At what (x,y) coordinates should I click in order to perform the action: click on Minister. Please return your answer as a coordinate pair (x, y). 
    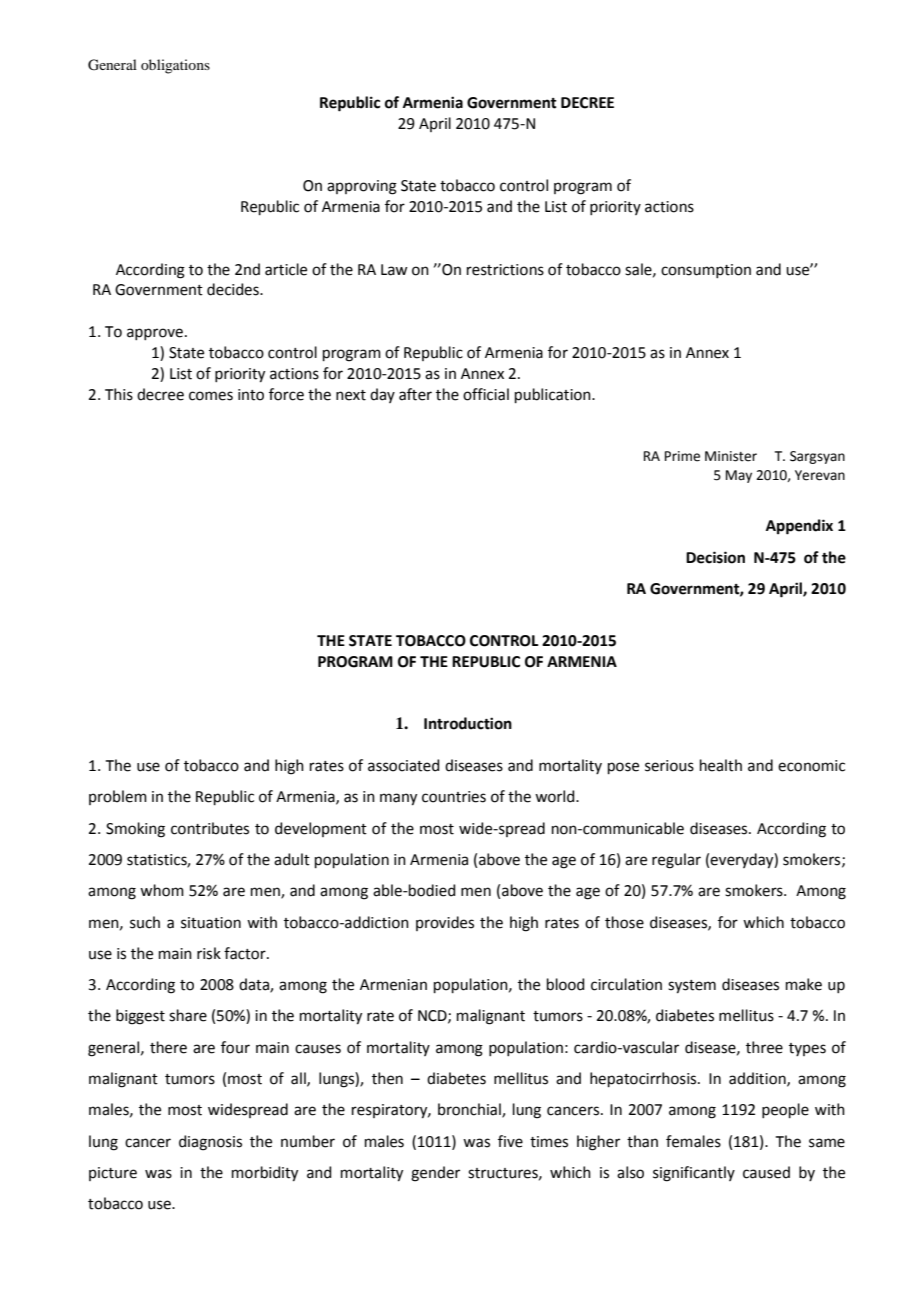
    Looking at the image, I should click on (731, 456).
